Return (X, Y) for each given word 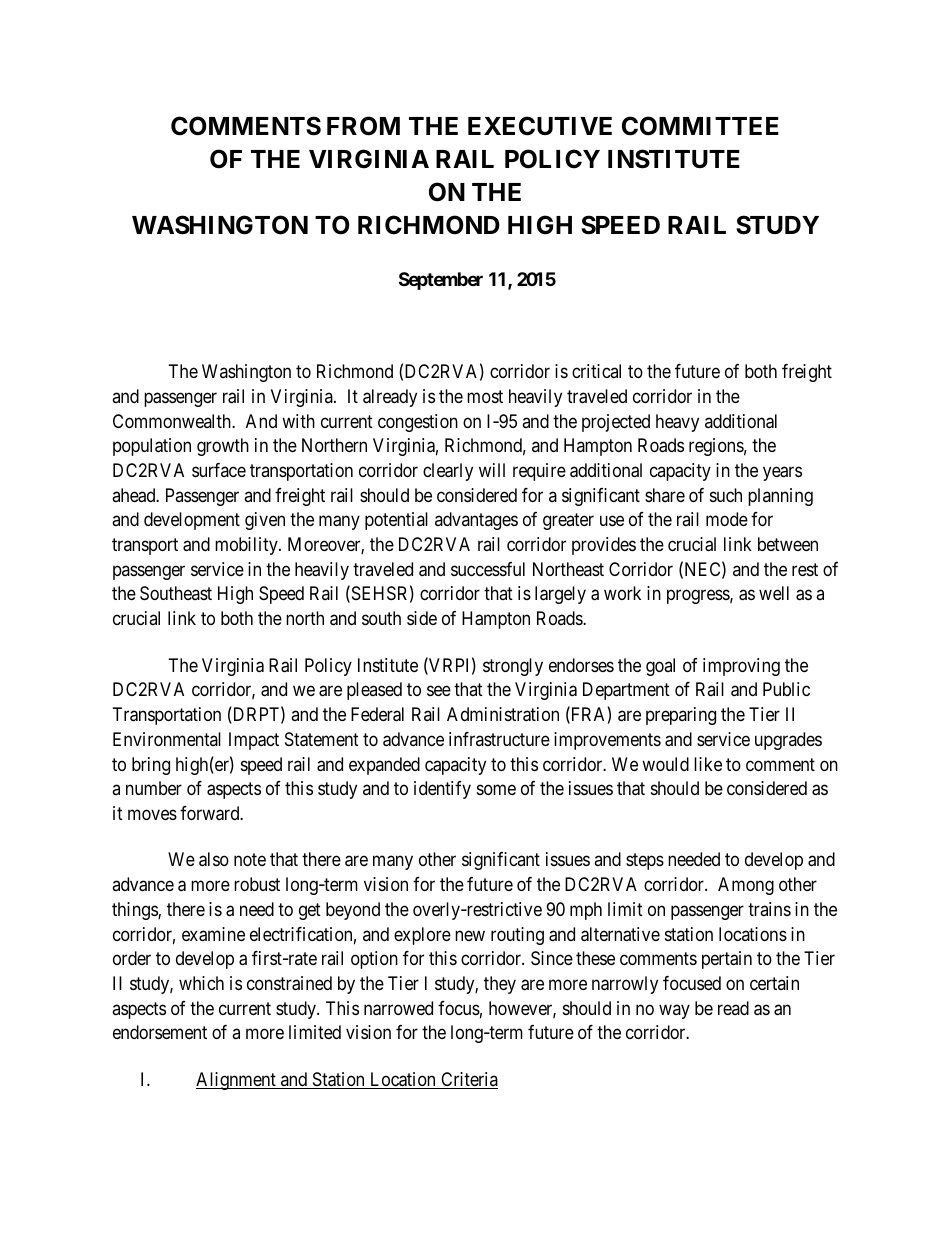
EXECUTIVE (540, 126)
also (214, 859)
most (485, 396)
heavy (677, 423)
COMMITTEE (700, 126)
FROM (363, 126)
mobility (247, 546)
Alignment (237, 1081)
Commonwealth (173, 421)
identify (442, 790)
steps (645, 862)
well (774, 593)
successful (488, 569)
